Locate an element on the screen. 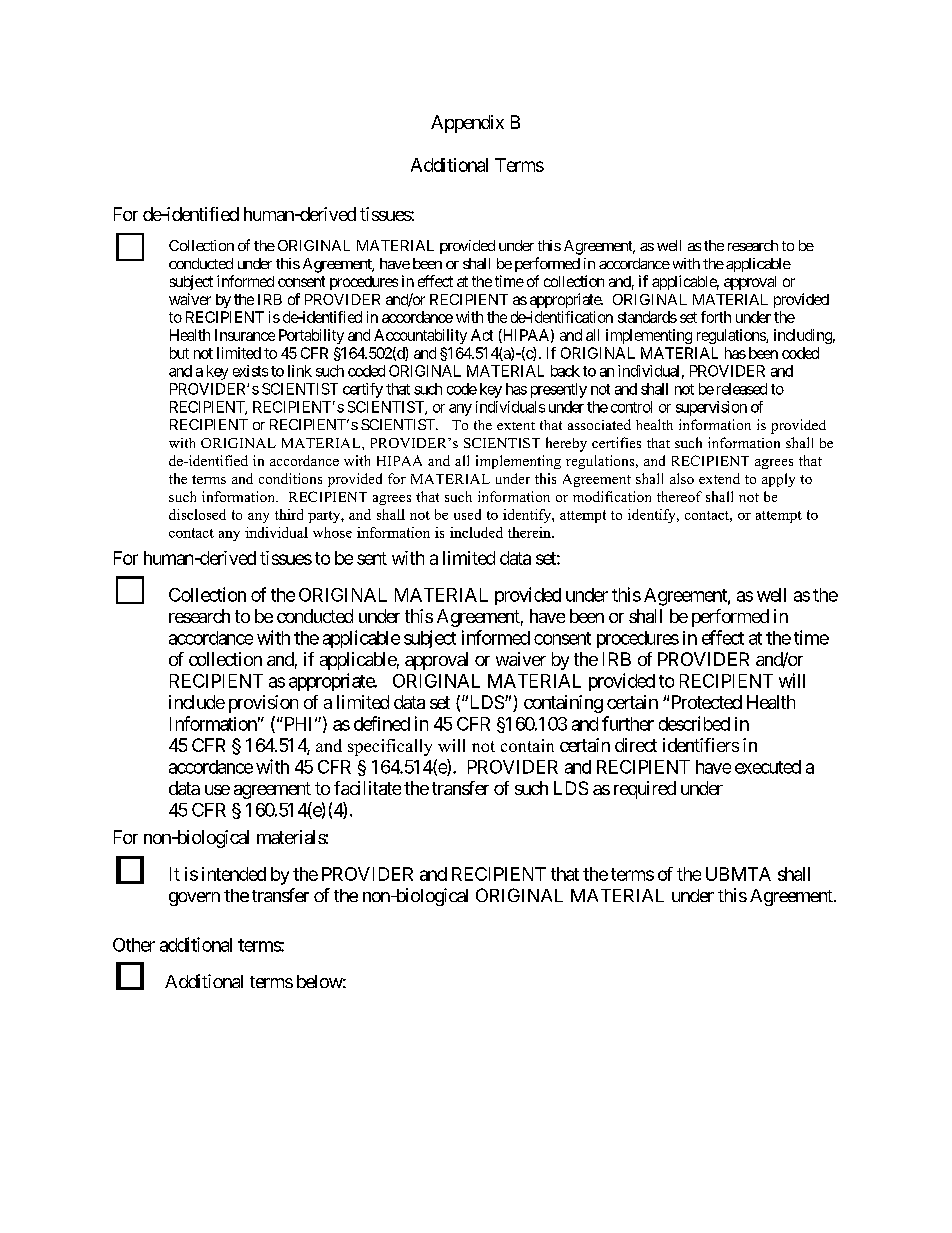 The height and width of the screenshot is (1233, 952). govern is located at coordinates (194, 899).
